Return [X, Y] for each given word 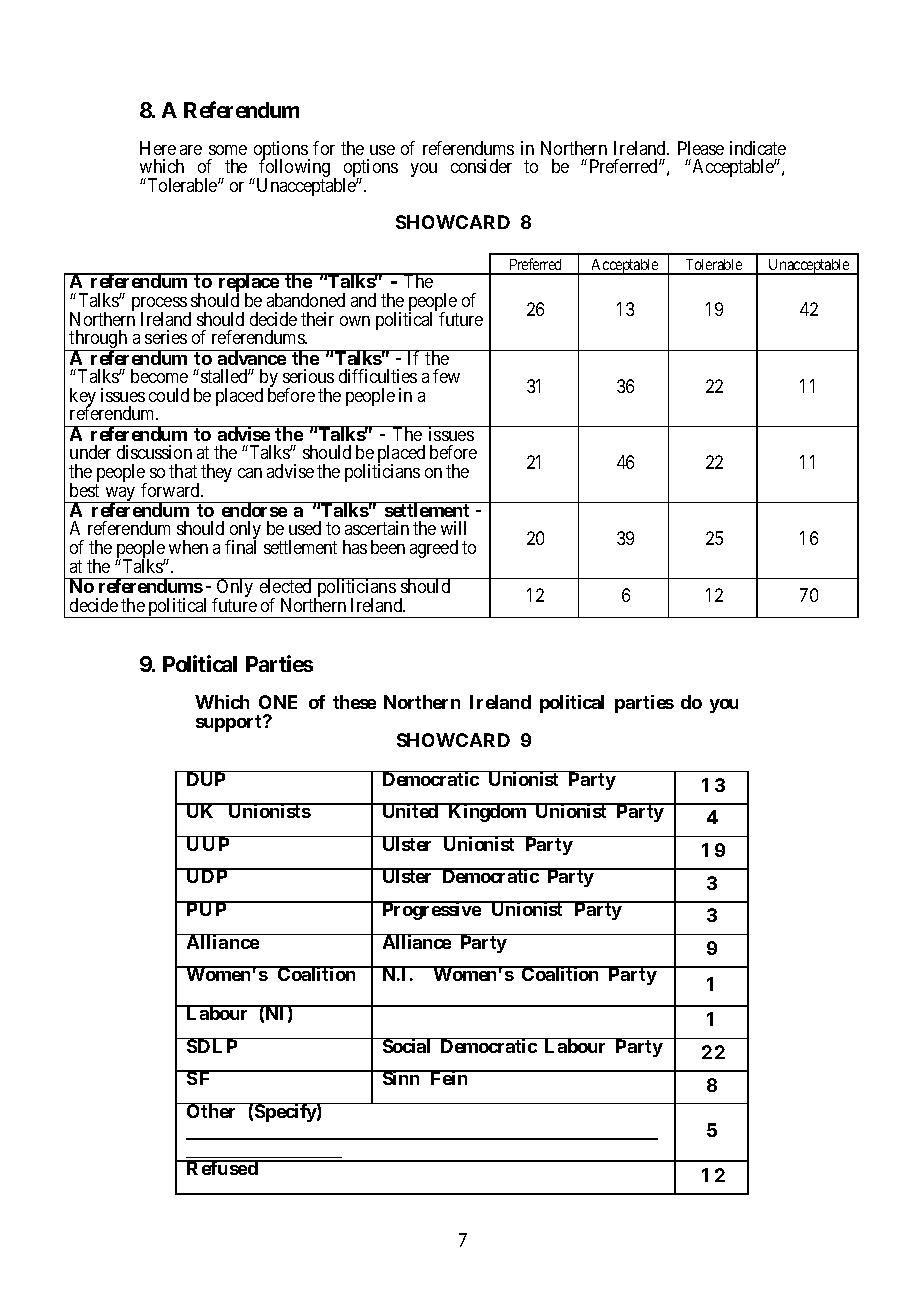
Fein [449, 1078]
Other [212, 1110]
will [453, 528]
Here [158, 148]
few [446, 376]
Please [701, 148]
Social [406, 1045]
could [169, 395]
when [188, 547]
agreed [434, 549]
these [354, 702]
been [388, 547]
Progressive [431, 910]
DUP [206, 778]
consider [481, 166]
